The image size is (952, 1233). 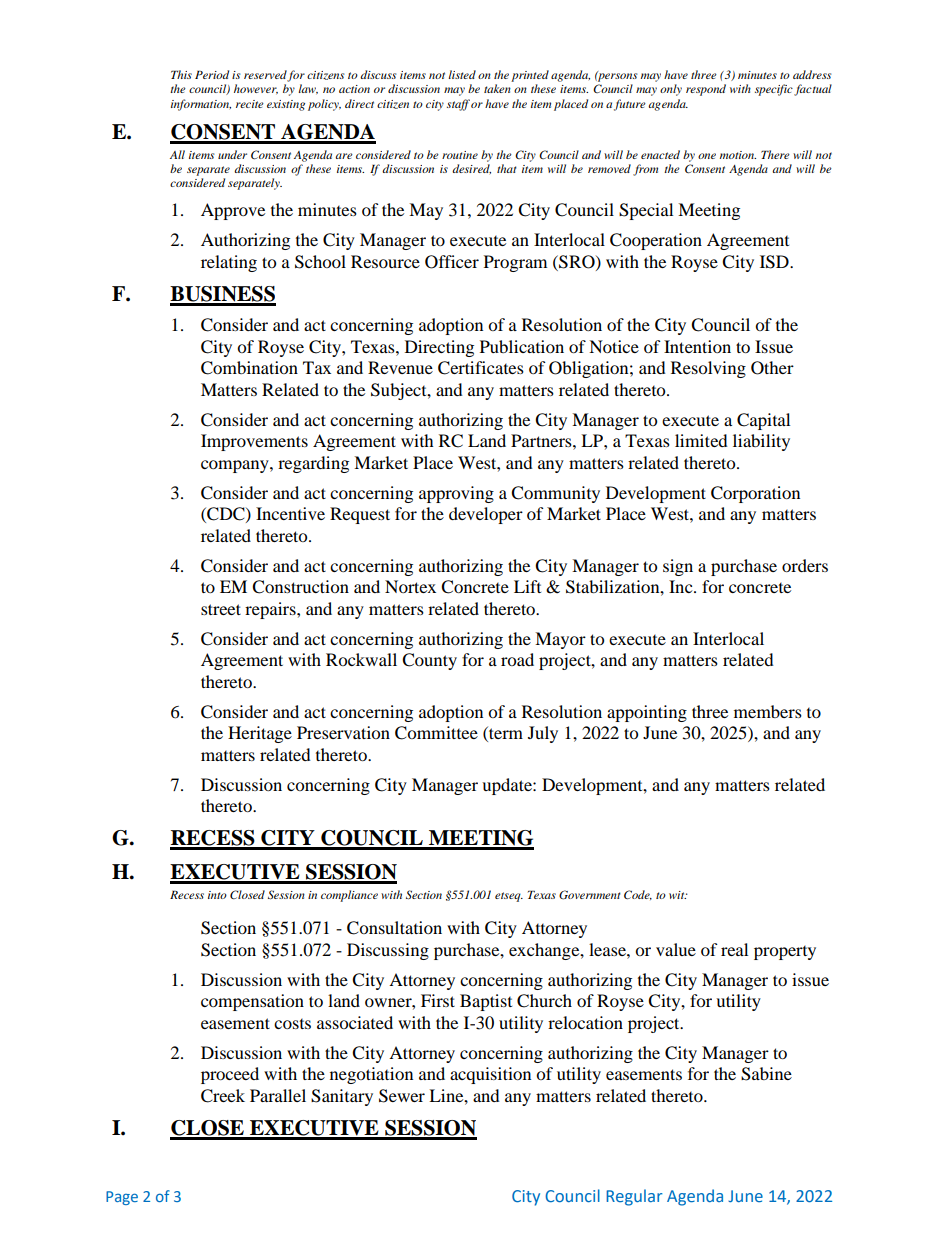 What do you see at coordinates (634, 1197) in the document?
I see `Regular` at bounding box center [634, 1197].
